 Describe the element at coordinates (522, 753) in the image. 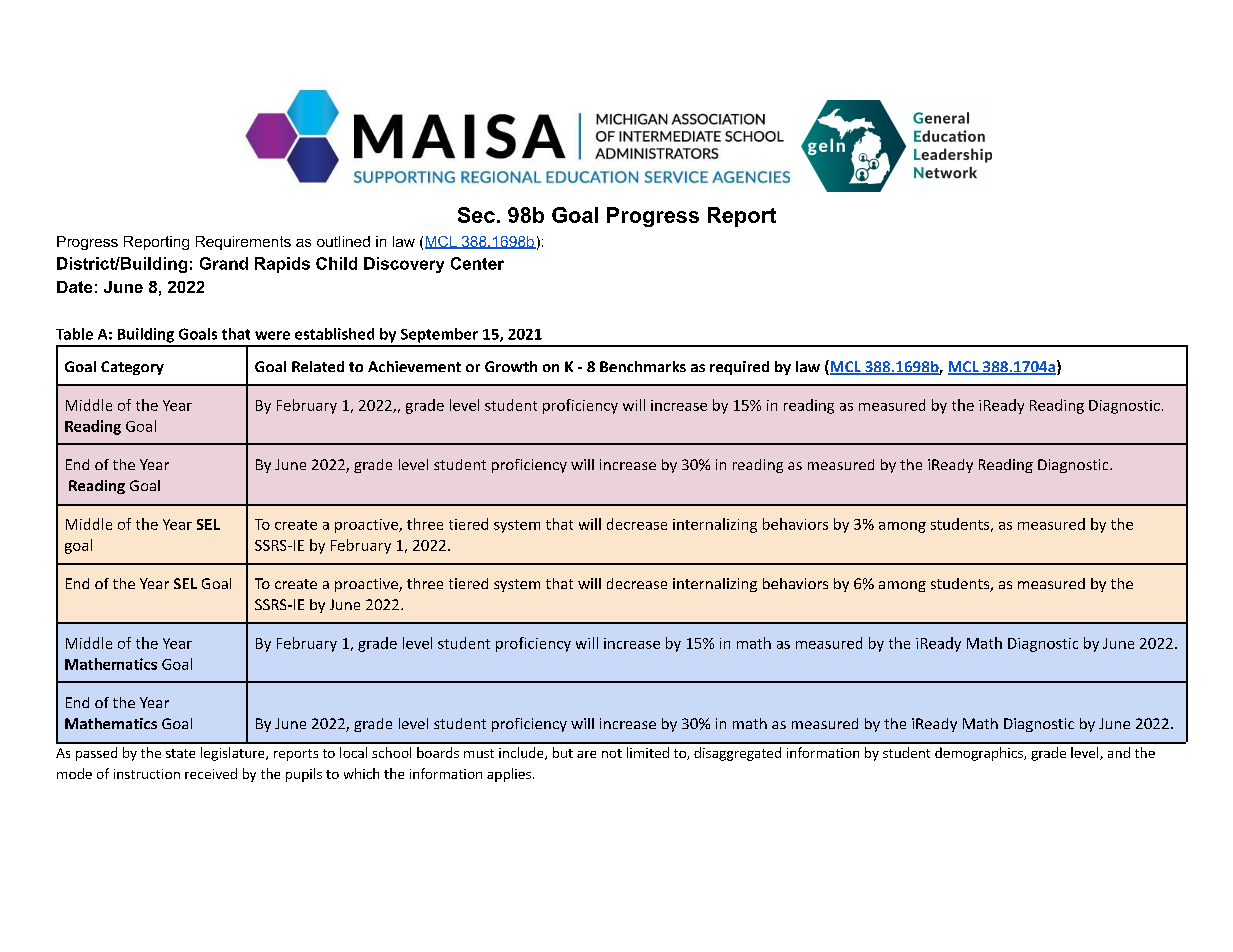

I see `include` at that location.
